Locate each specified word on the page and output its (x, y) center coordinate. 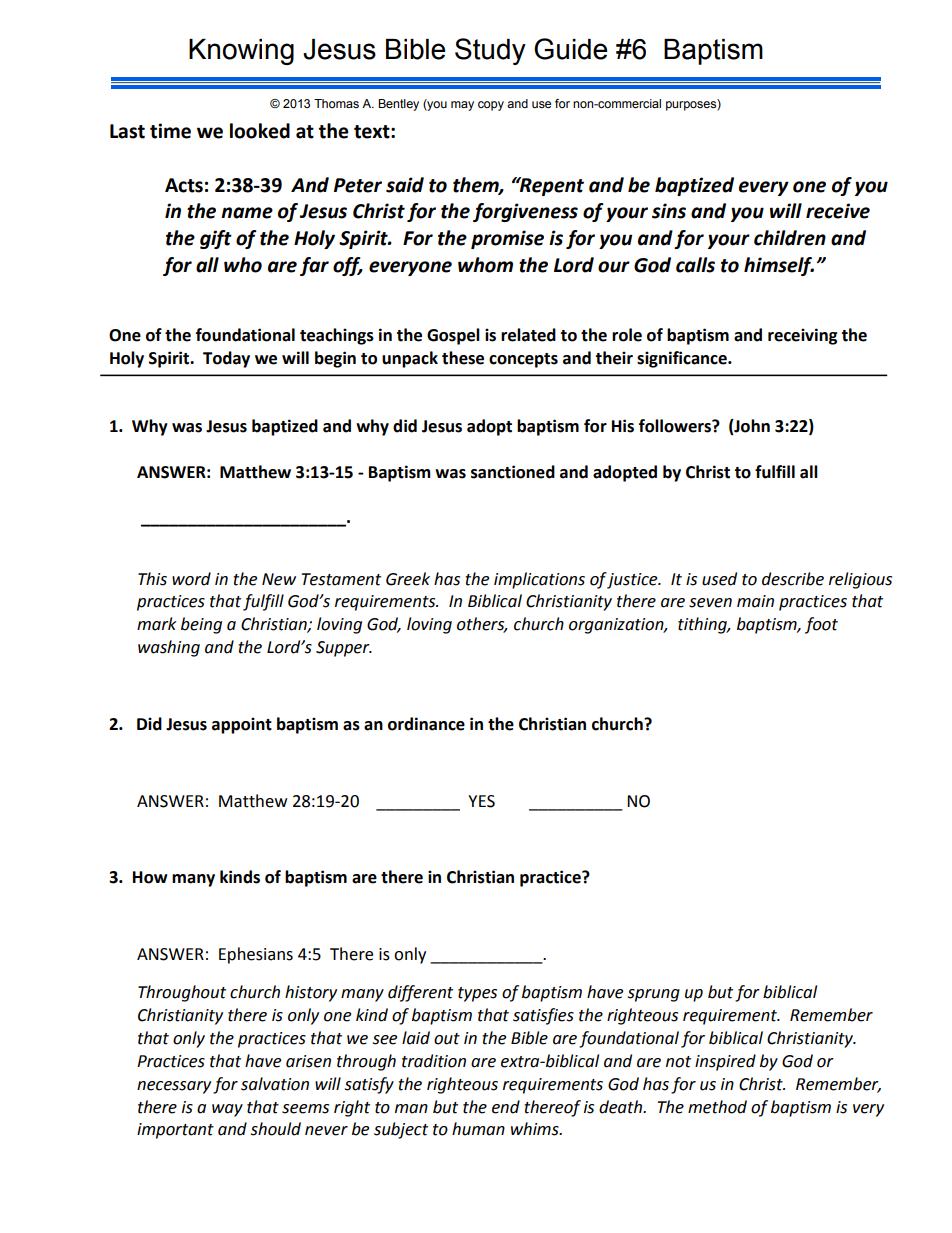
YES (481, 801)
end (506, 1107)
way (227, 1110)
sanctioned (513, 472)
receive (838, 211)
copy (491, 106)
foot (821, 625)
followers (676, 426)
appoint (242, 725)
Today (226, 359)
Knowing (241, 52)
